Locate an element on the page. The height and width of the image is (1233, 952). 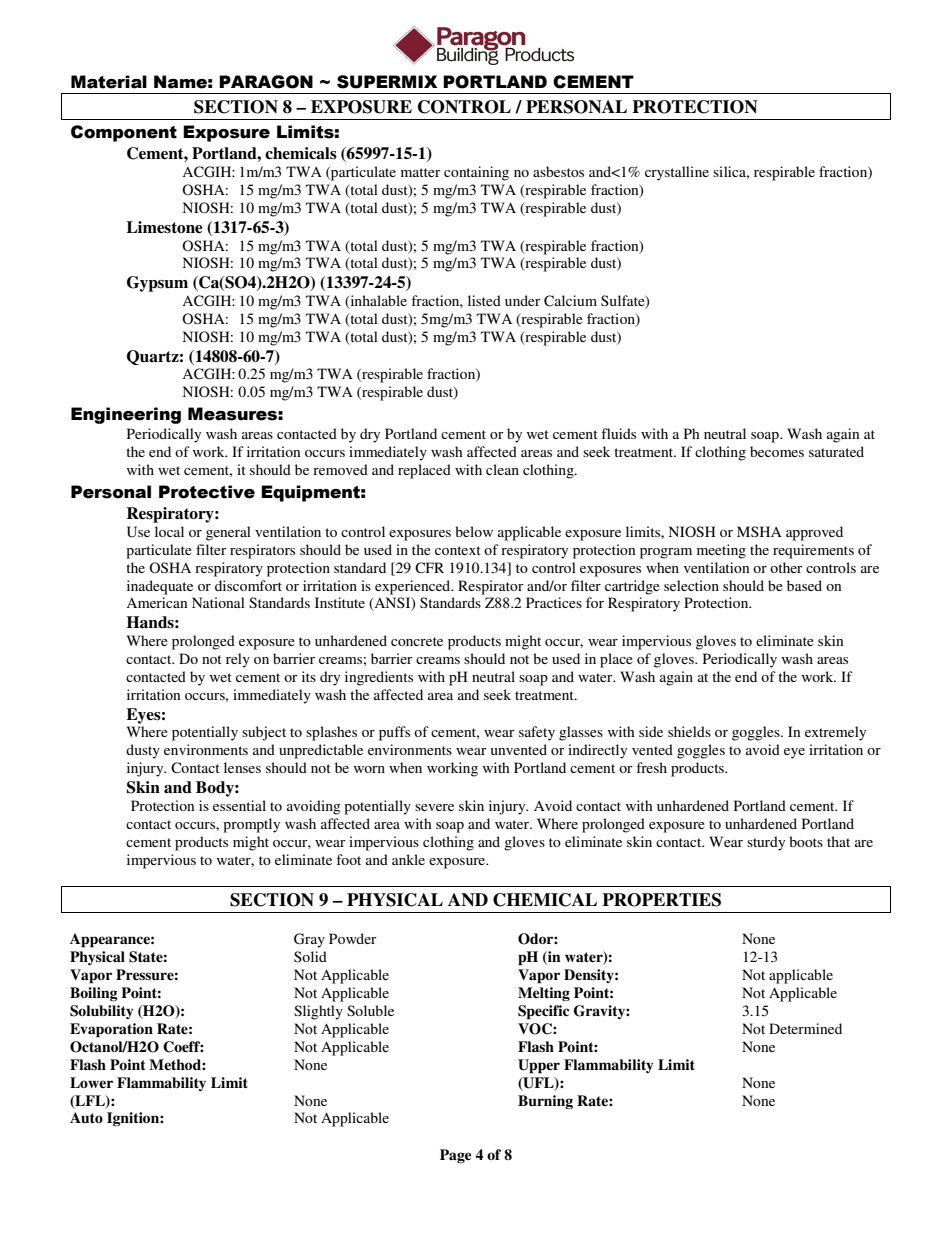
crystalline is located at coordinates (677, 173).
